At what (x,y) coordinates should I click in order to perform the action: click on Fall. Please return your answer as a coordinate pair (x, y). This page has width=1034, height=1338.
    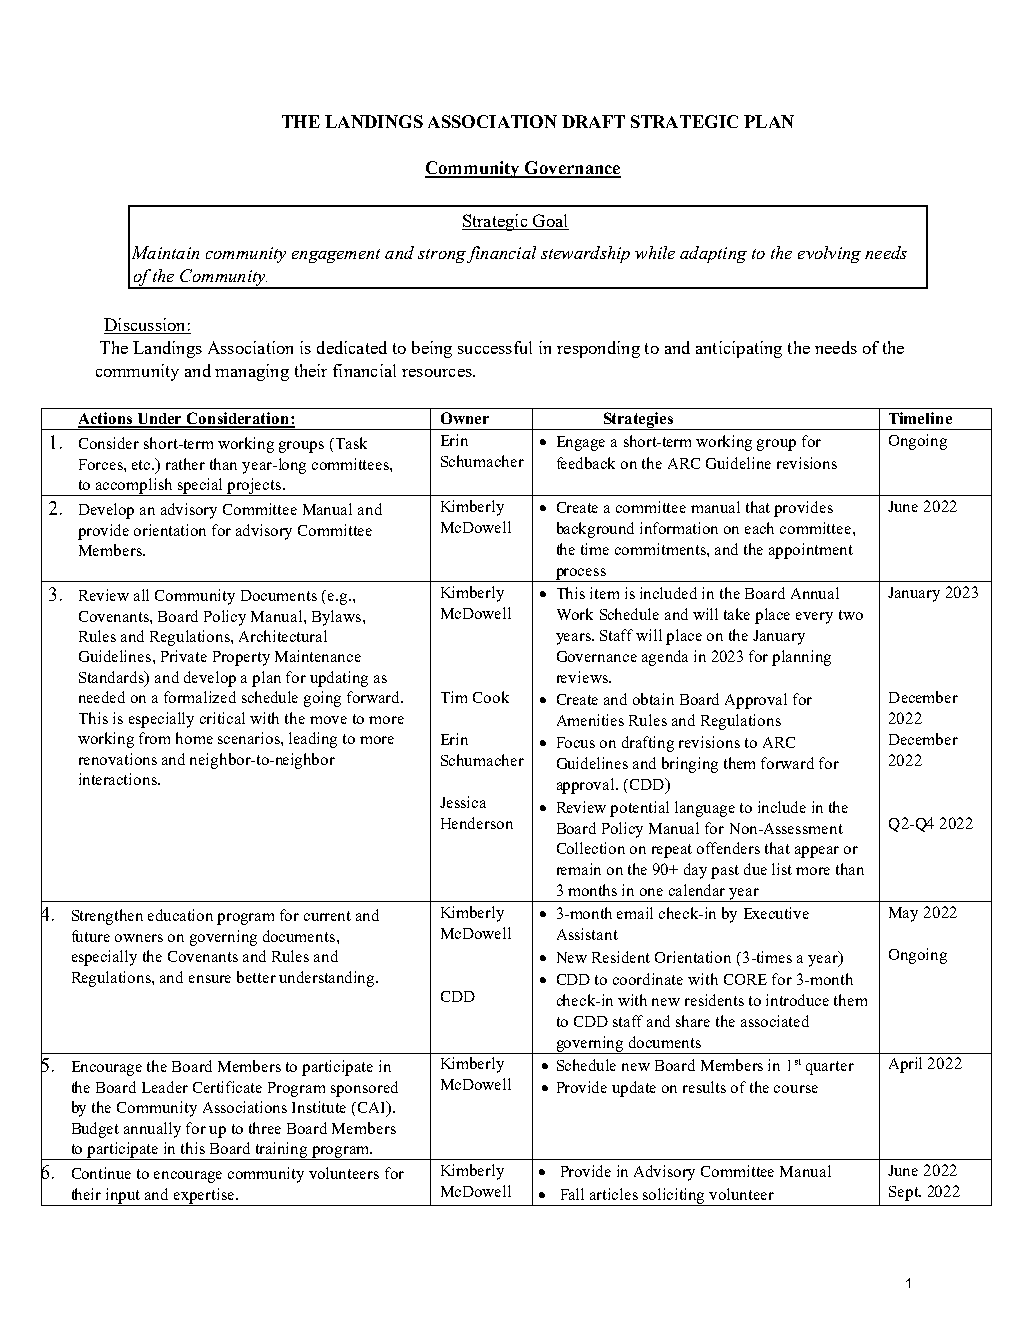
    Looking at the image, I should click on (572, 1194).
